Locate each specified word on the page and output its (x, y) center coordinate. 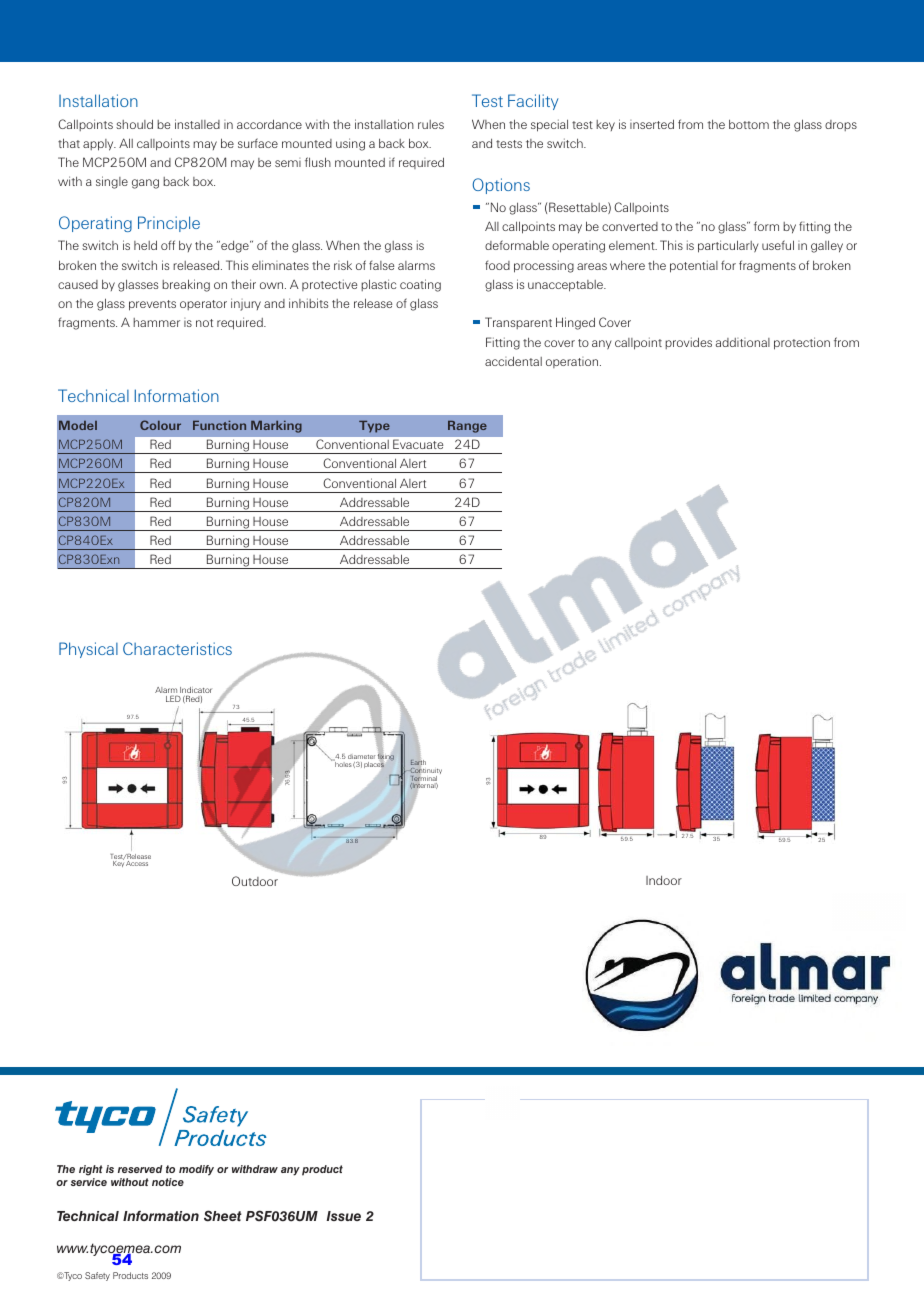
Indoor (664, 880)
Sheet (223, 1216)
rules (431, 124)
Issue (343, 1216)
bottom (749, 124)
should (134, 124)
